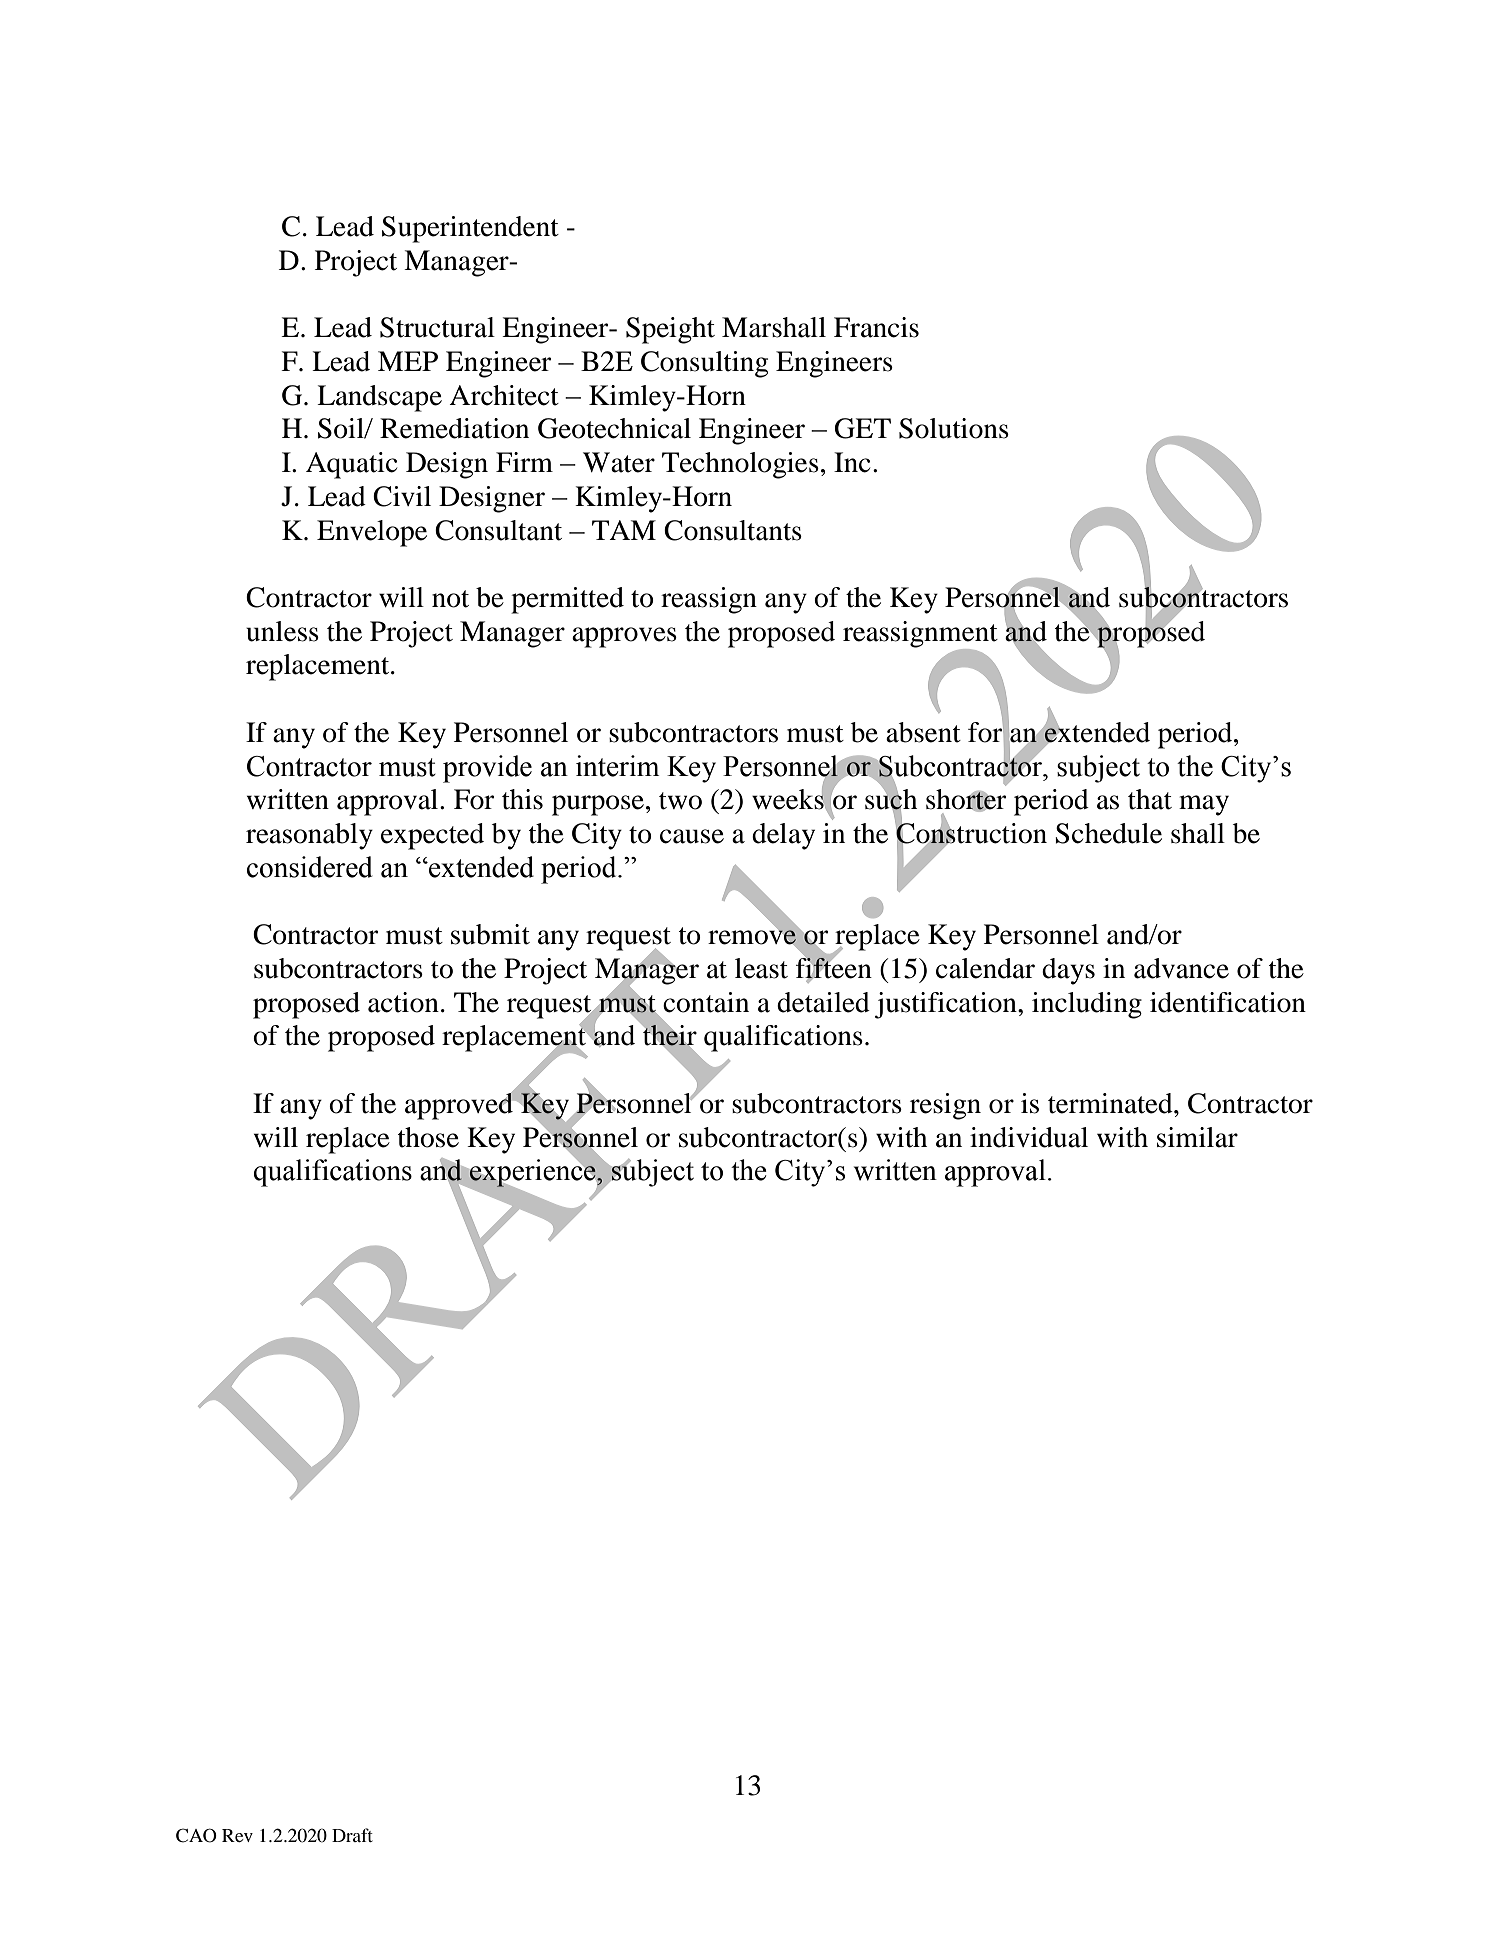 The image size is (1495, 1935). What do you see at coordinates (1087, 1005) in the screenshot?
I see `including` at bounding box center [1087, 1005].
